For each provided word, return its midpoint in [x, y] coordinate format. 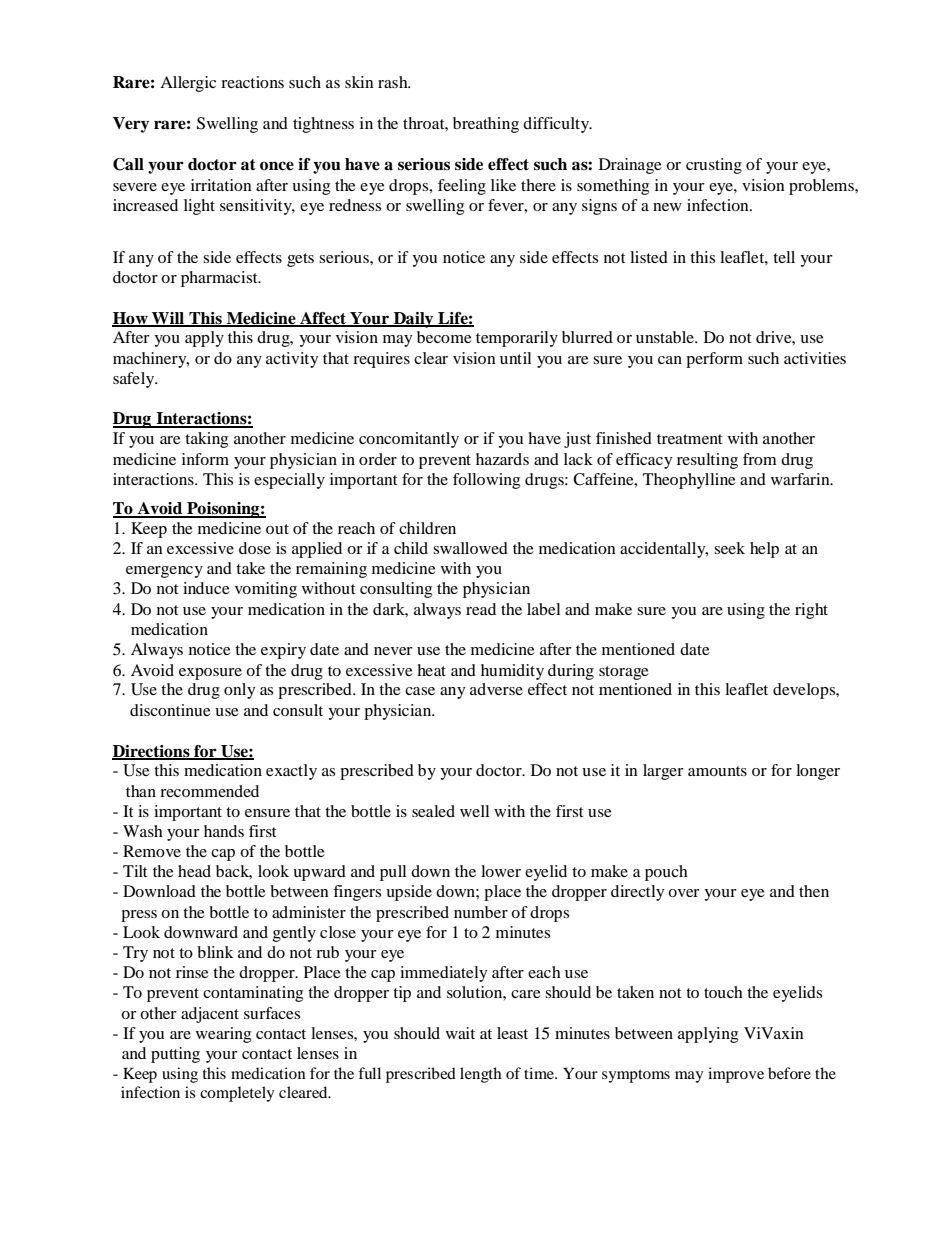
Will [168, 319]
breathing [486, 125]
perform [714, 360]
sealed [433, 811]
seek [729, 548]
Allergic [188, 84]
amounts [717, 771]
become [444, 337]
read [481, 609]
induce [206, 588]
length [481, 1075]
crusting [714, 166]
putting [175, 1055]
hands [224, 831]
